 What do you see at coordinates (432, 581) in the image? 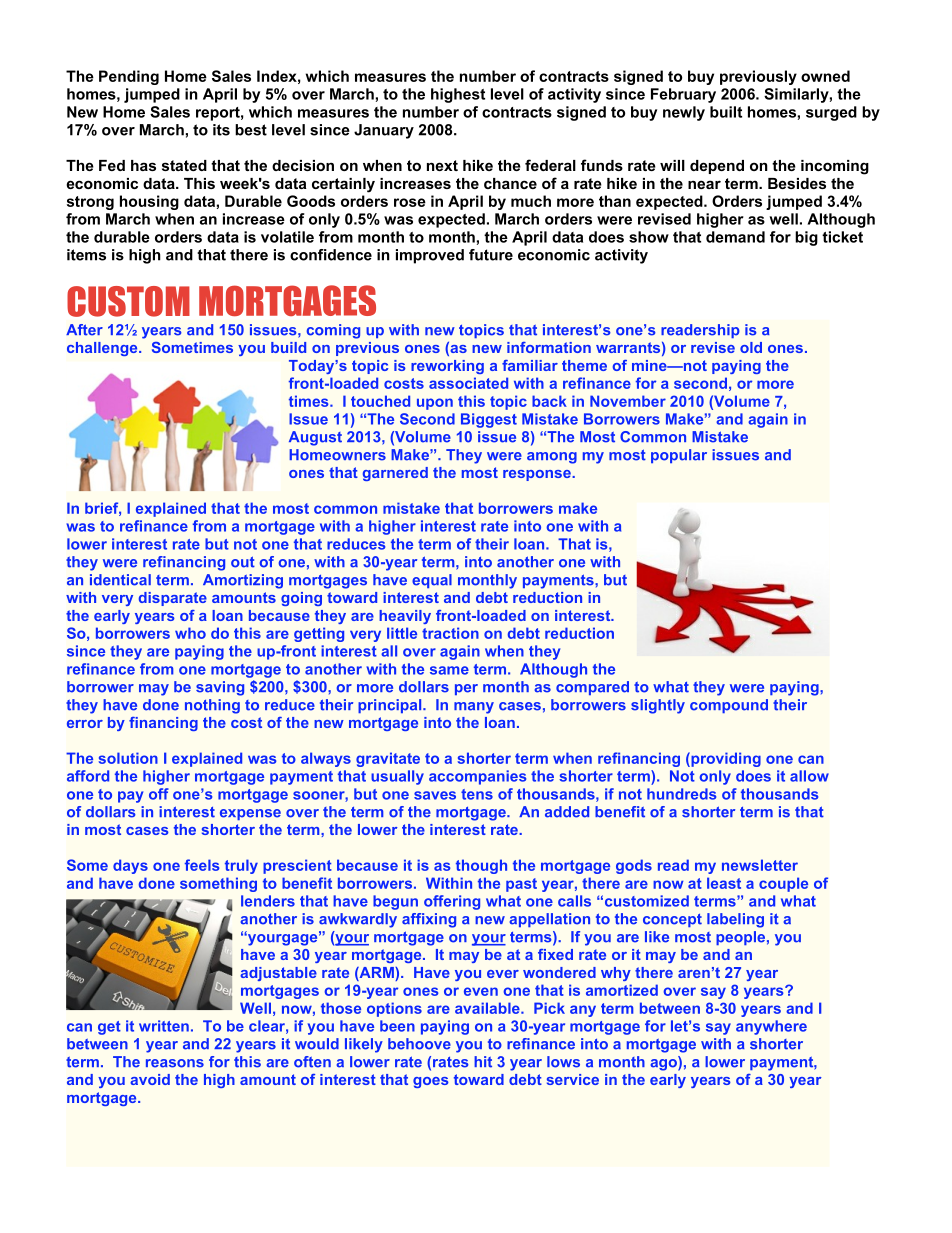
I see `equal` at bounding box center [432, 581].
